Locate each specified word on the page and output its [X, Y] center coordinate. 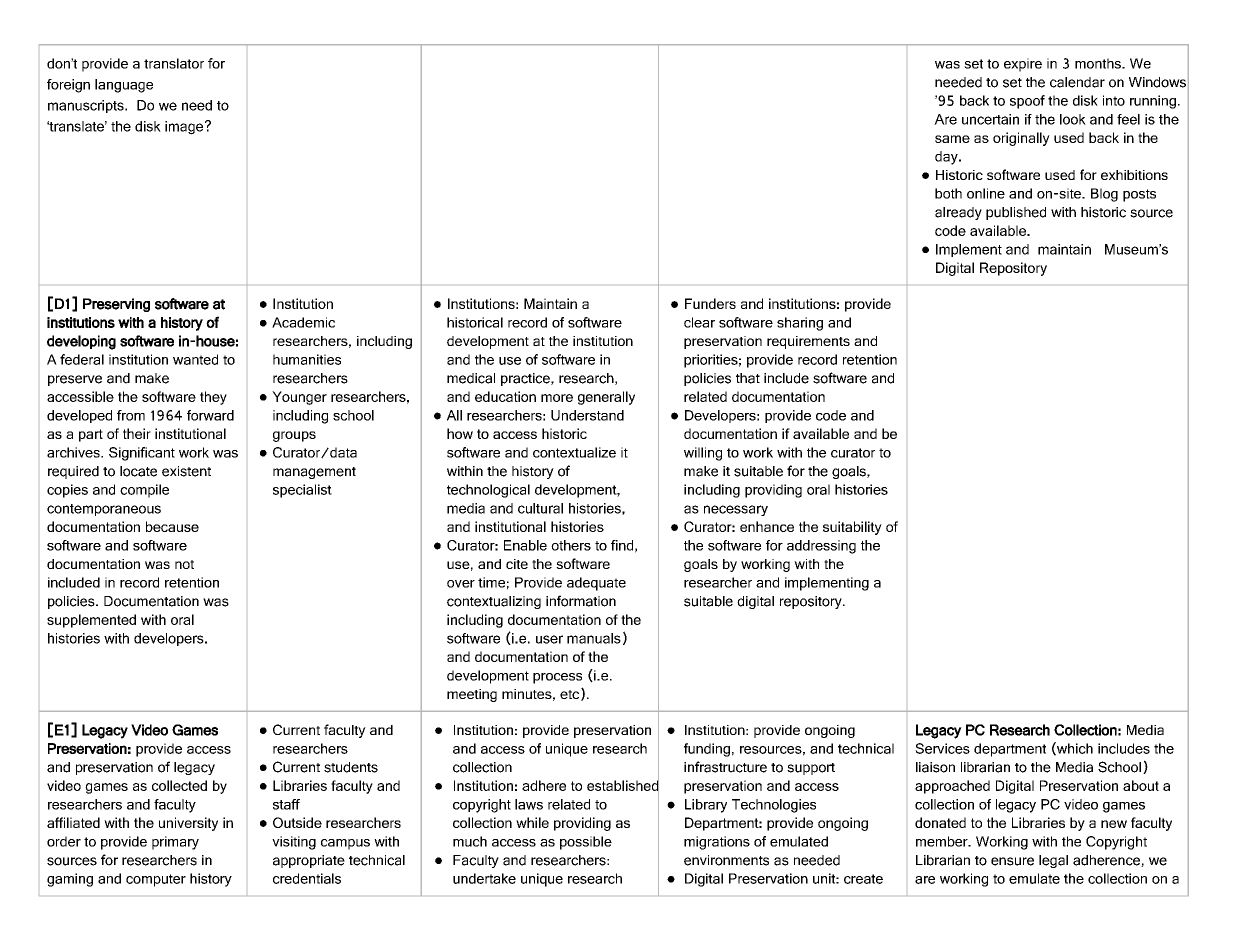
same [952, 139]
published [1016, 213]
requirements [808, 342]
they [213, 398]
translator [174, 63]
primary [175, 843]
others [571, 545]
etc [569, 694]
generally [606, 398]
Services [942, 748]
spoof [1027, 102]
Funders [710, 303]
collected [179, 785]
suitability [852, 528]
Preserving [116, 305]
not [184, 564]
